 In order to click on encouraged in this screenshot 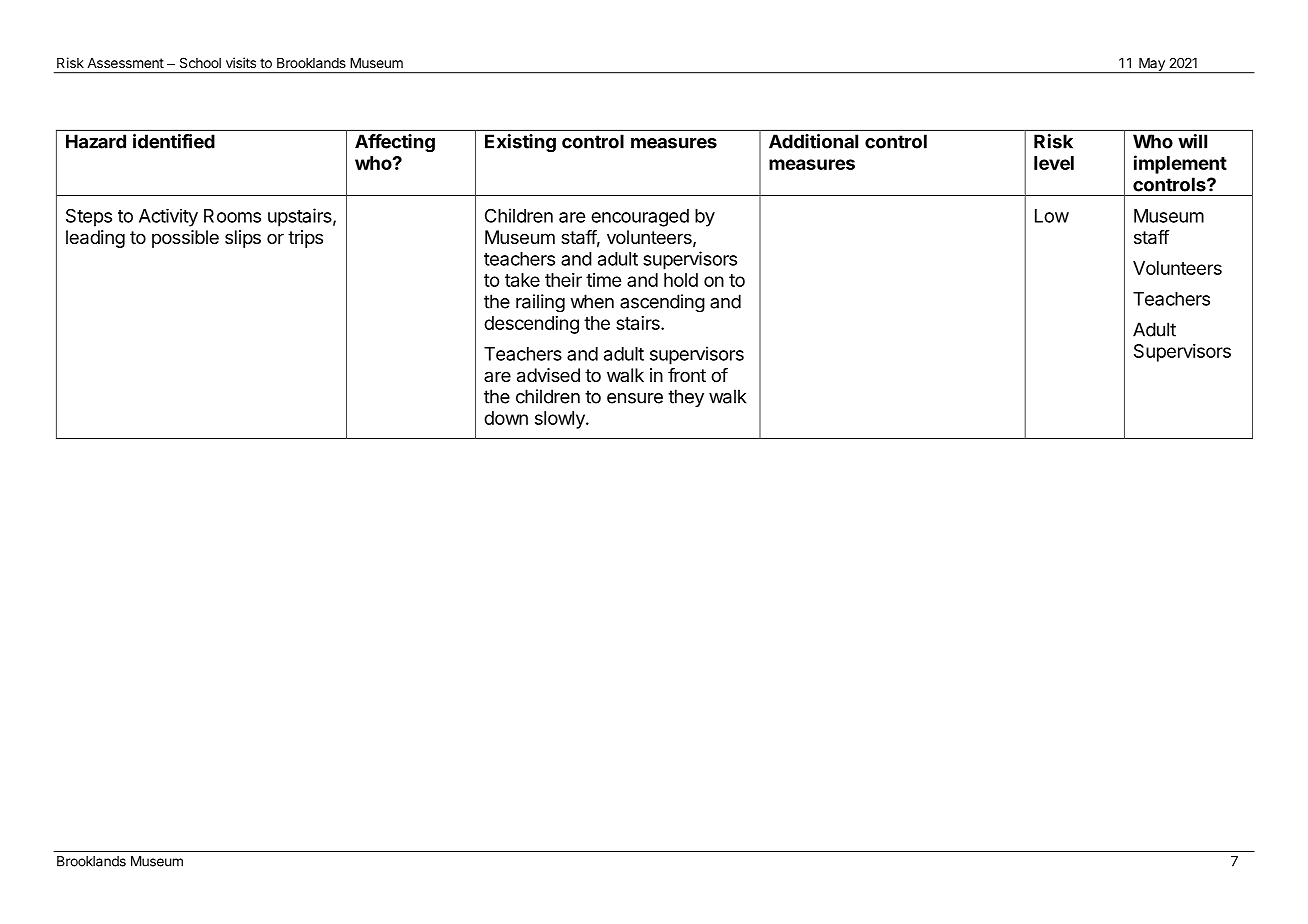, I will do `click(640, 218)`.
